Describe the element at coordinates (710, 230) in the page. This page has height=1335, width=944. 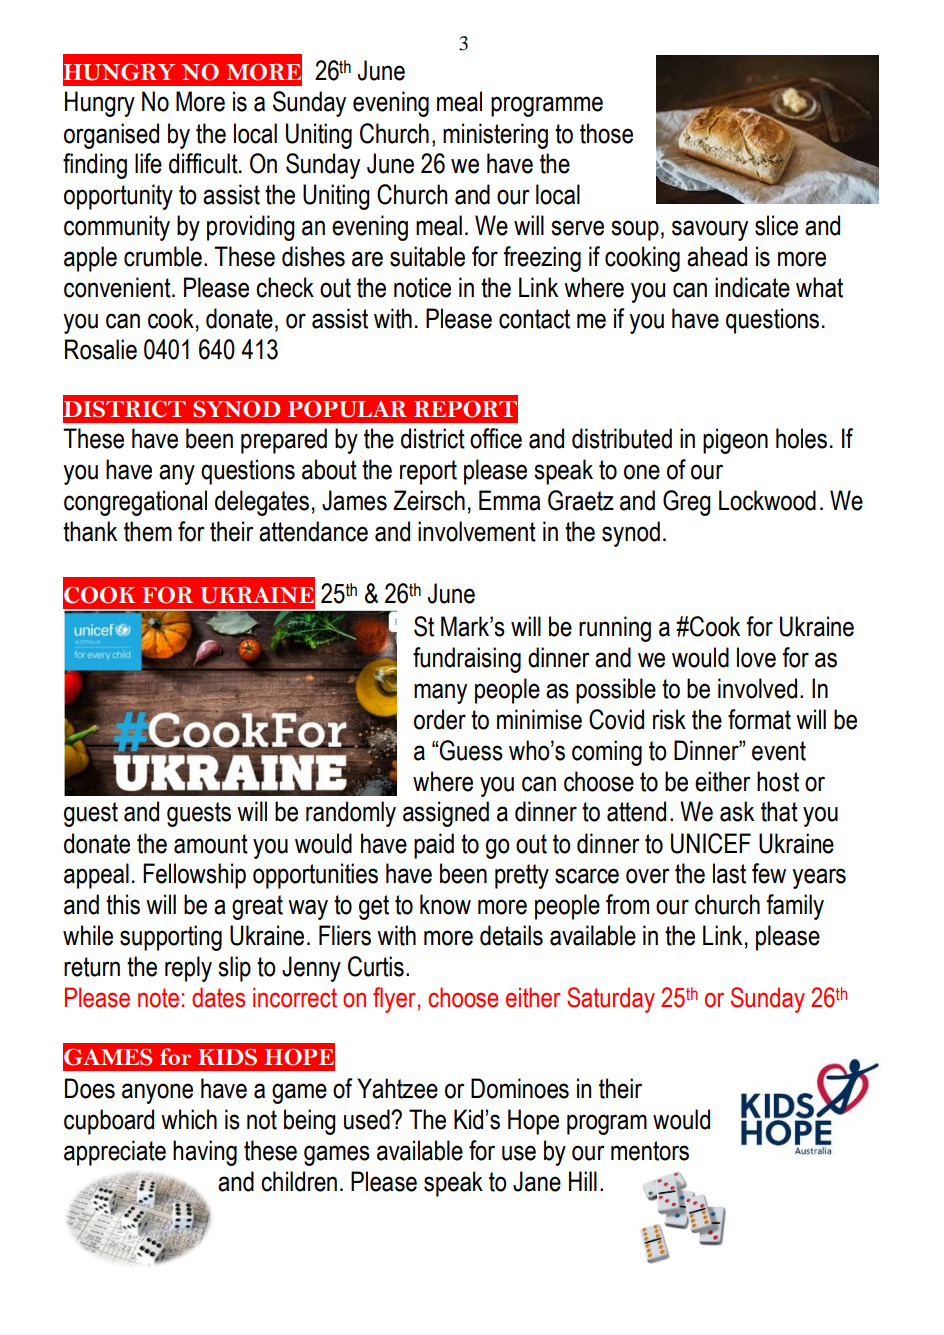
I see `savoury` at that location.
